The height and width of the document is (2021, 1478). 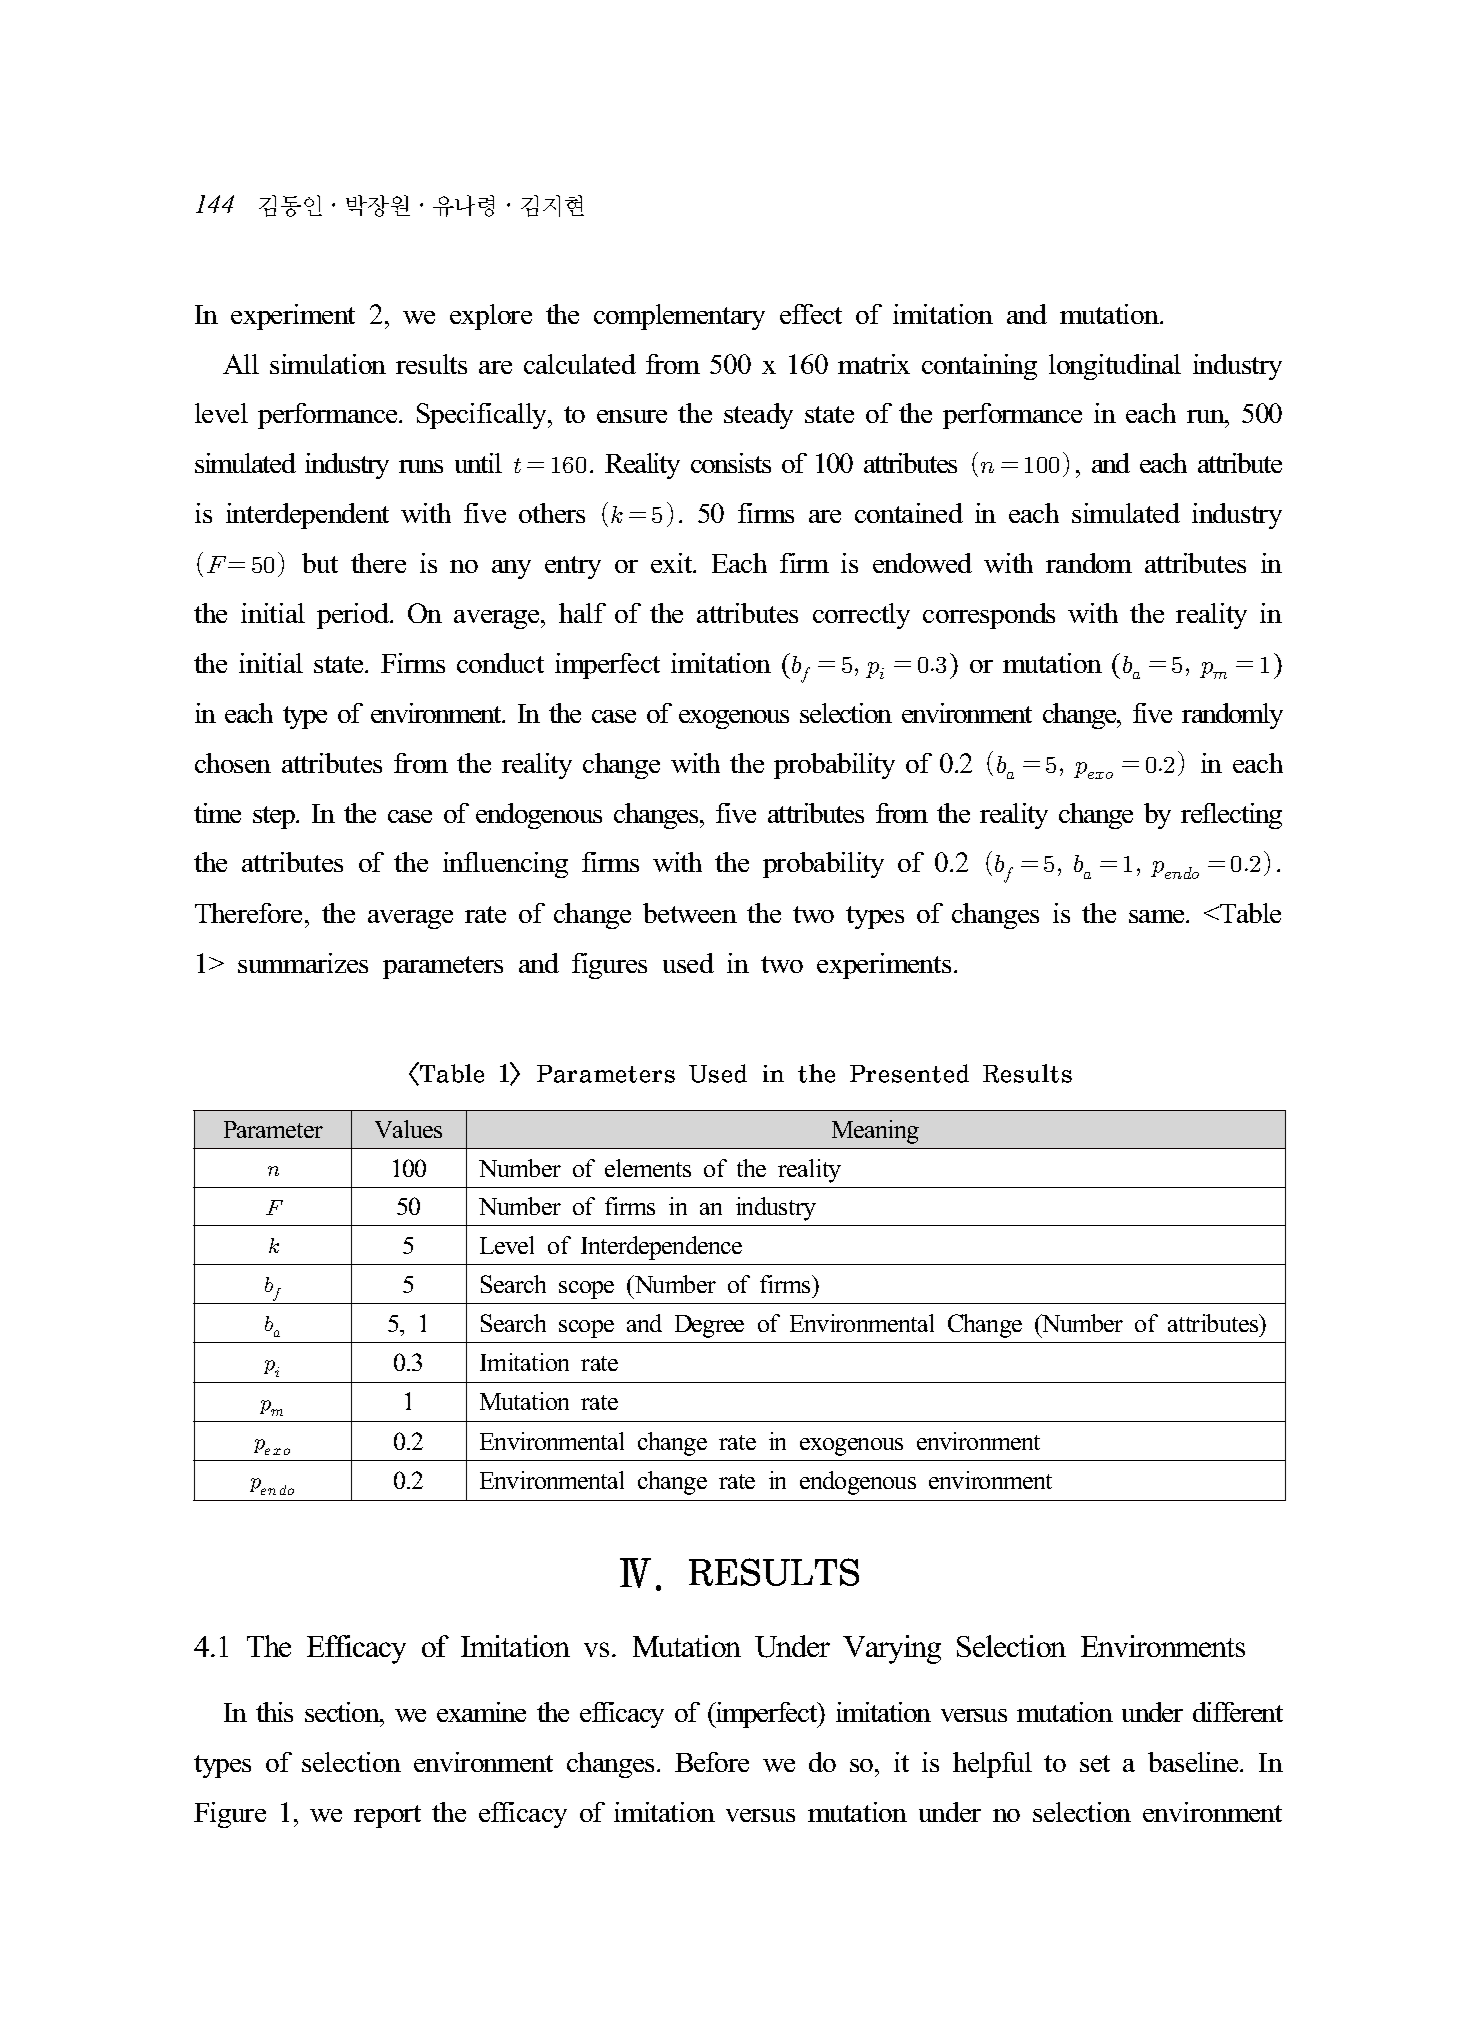 What do you see at coordinates (275, 817) in the document?
I see `step` at bounding box center [275, 817].
